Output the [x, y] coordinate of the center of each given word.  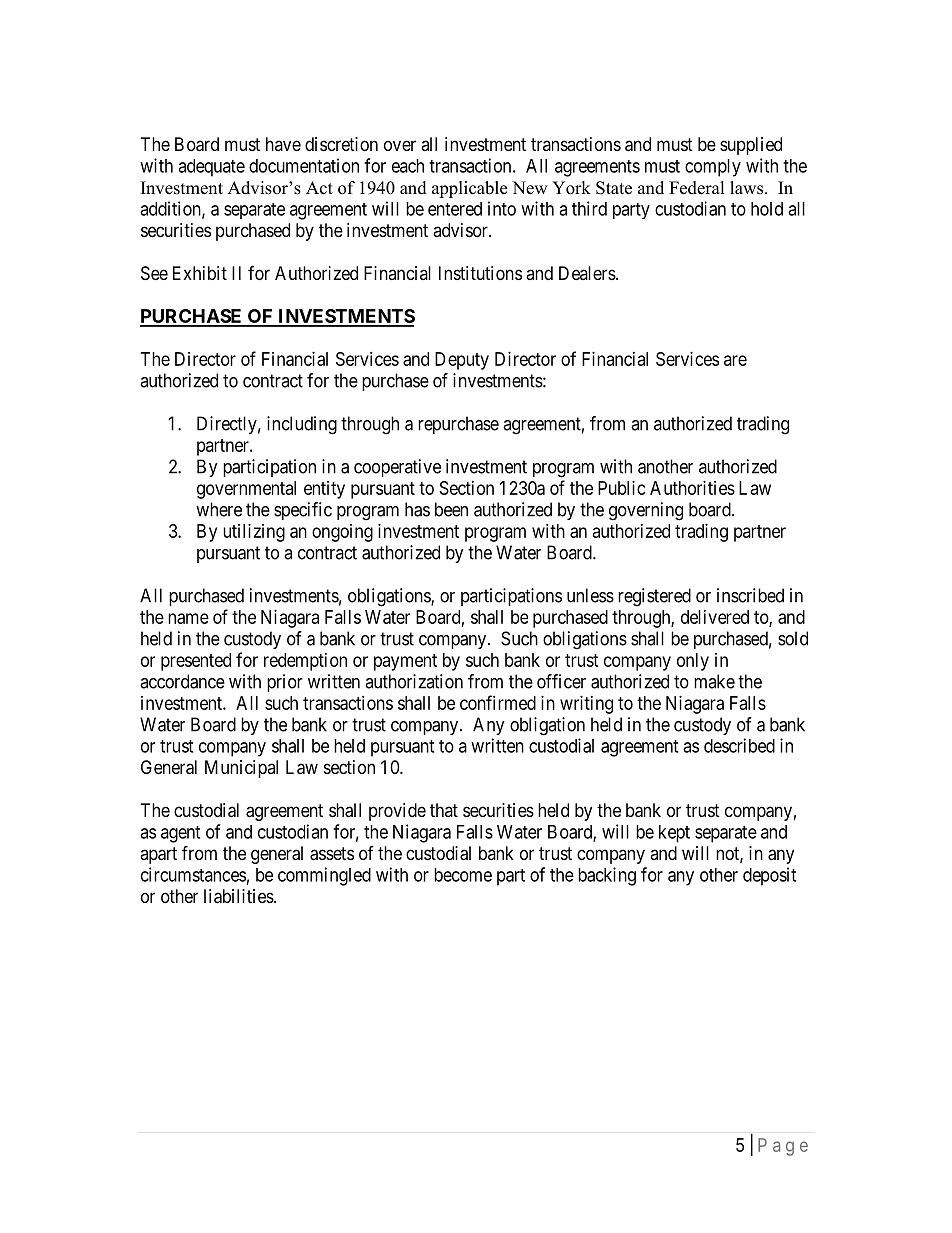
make [714, 681]
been [451, 509]
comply [713, 168]
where [219, 509]
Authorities [692, 488]
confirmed [498, 702]
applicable [469, 189]
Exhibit [200, 273]
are [735, 360]
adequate [211, 168]
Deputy [462, 361]
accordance [182, 681]
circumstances [193, 874]
